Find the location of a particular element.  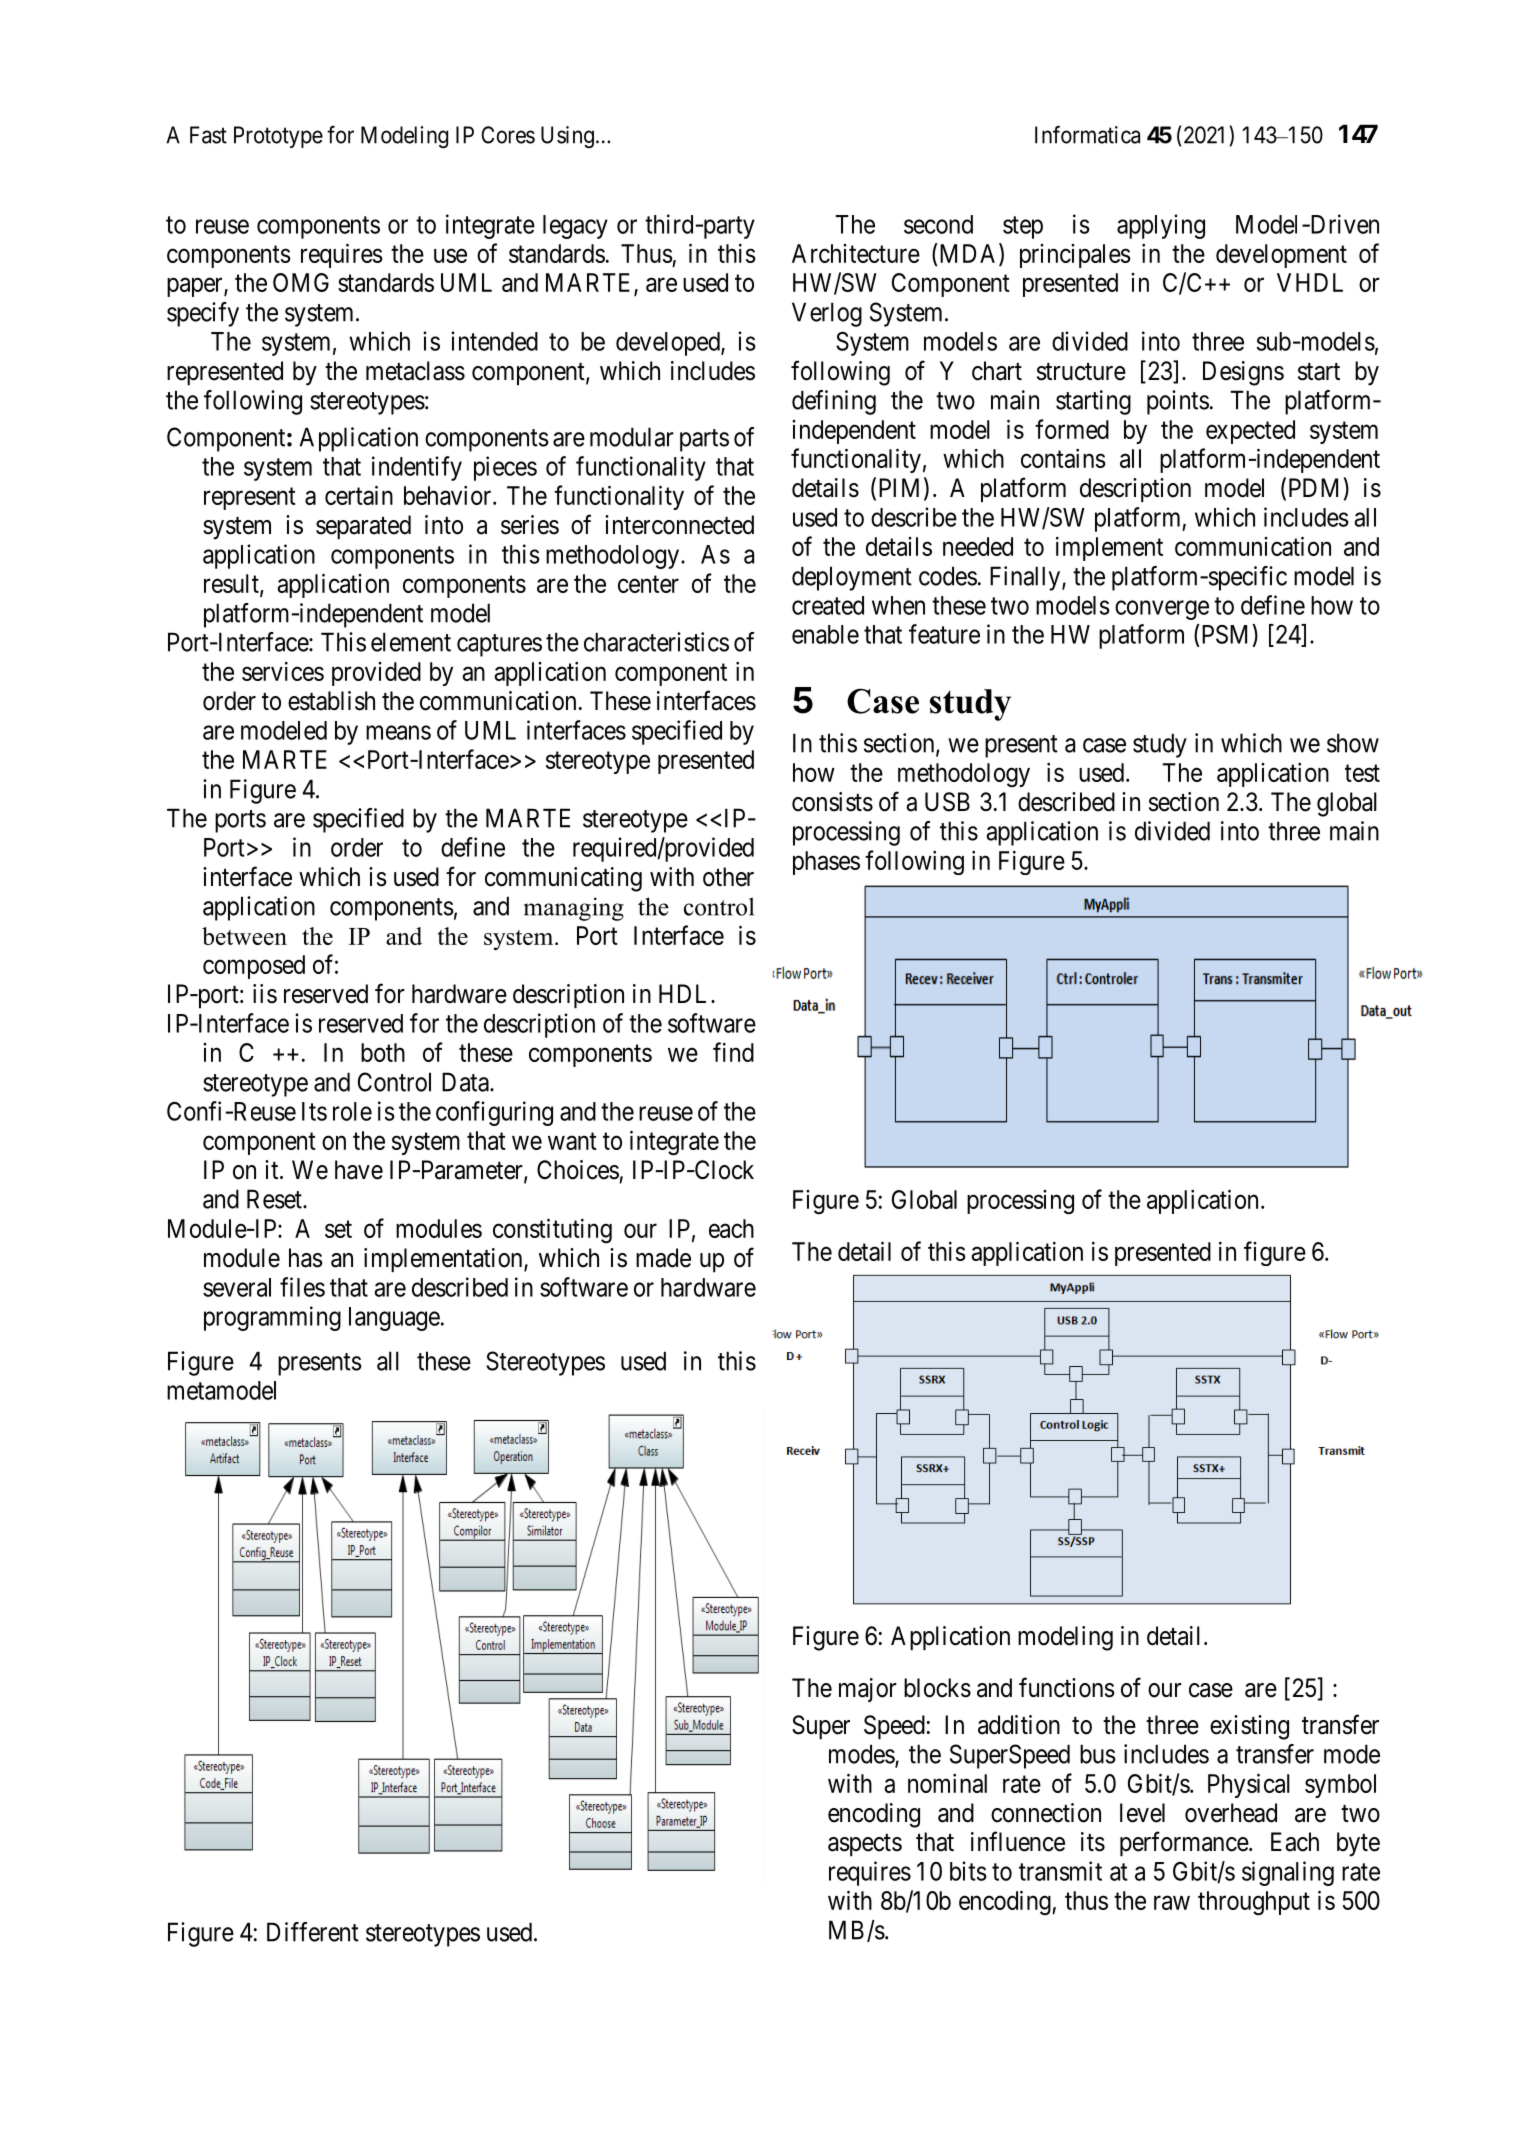

bits is located at coordinates (968, 1871).
